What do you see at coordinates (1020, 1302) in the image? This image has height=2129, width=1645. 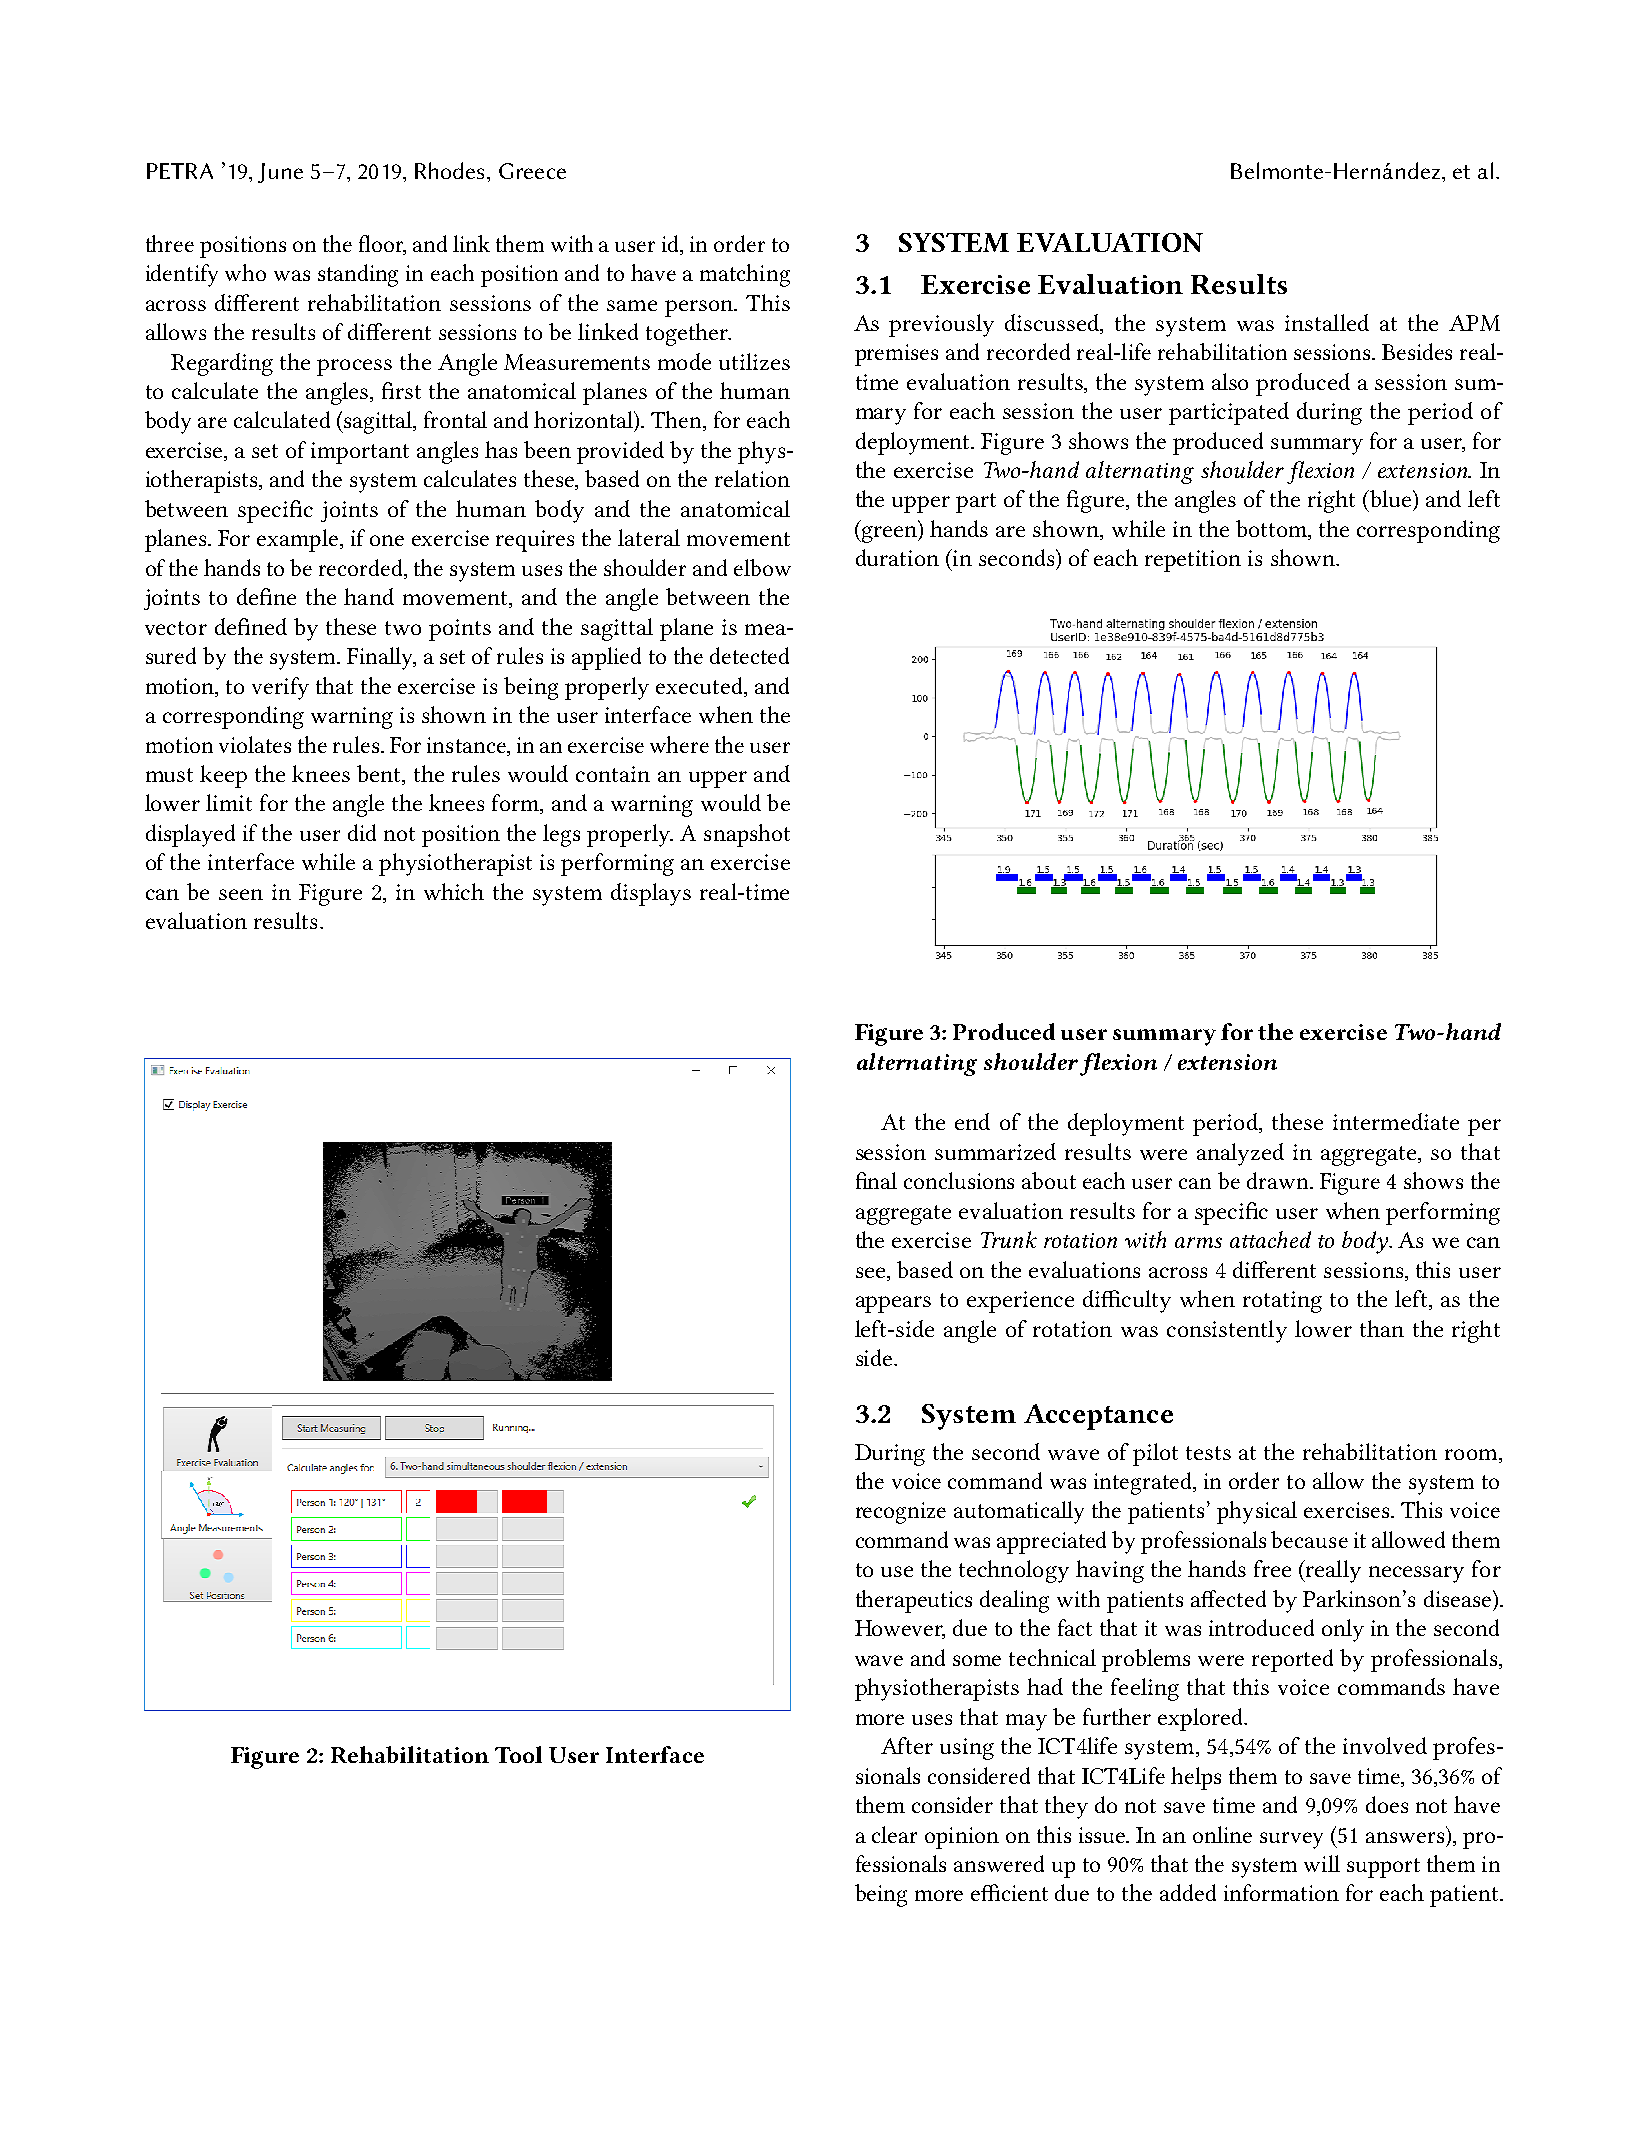 I see `experience` at bounding box center [1020, 1302].
